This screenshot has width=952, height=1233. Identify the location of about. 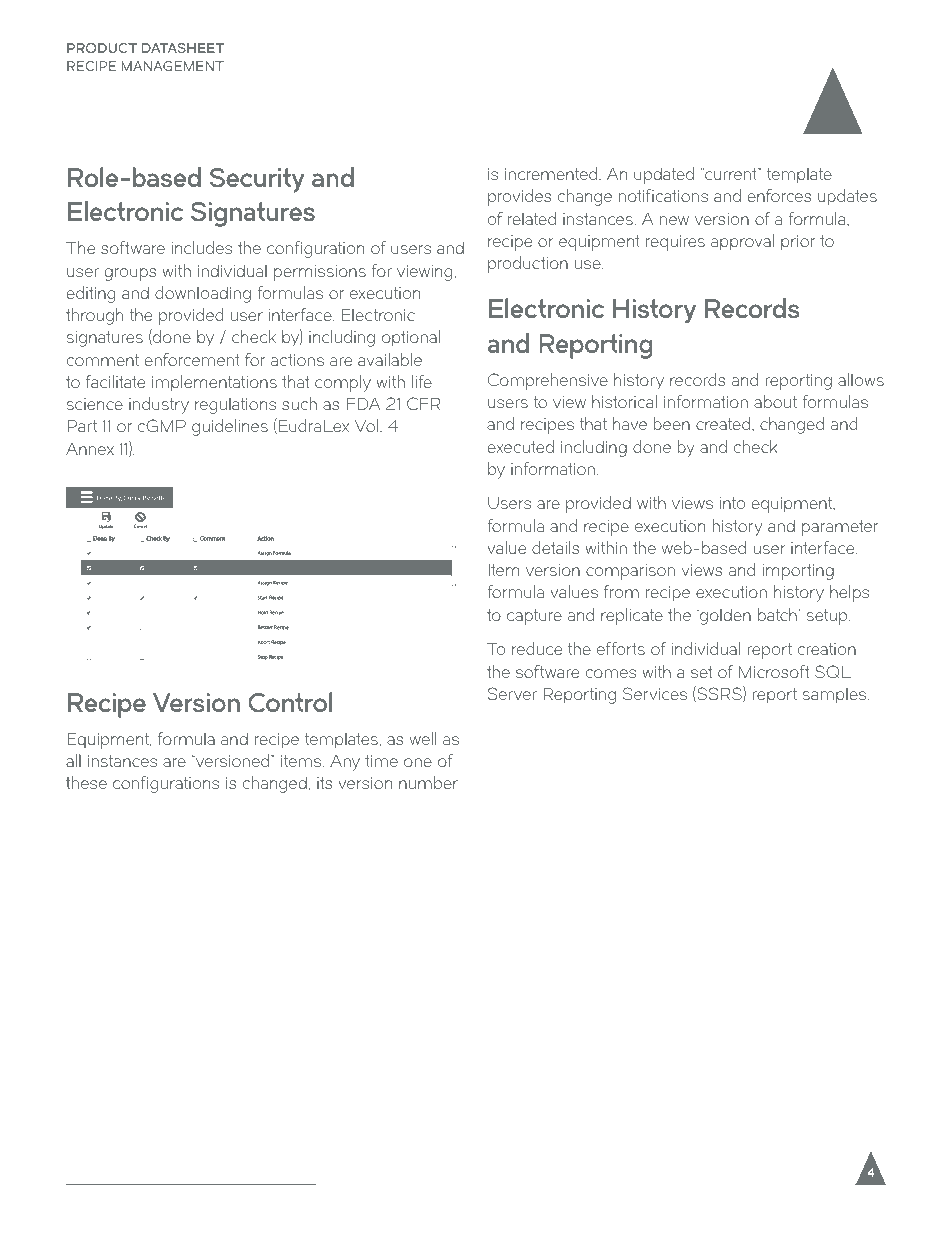
(775, 401).
